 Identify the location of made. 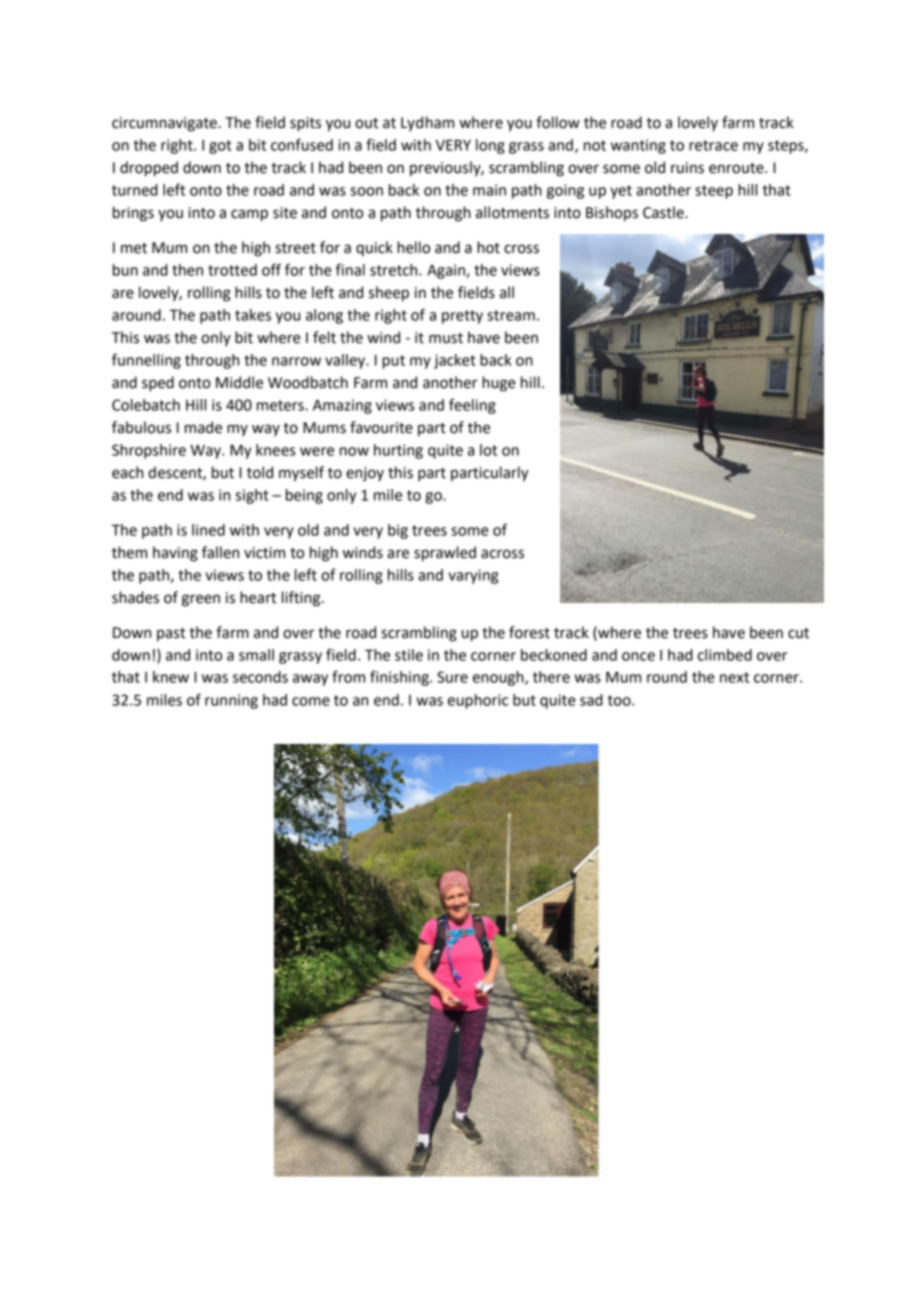
(203, 427).
